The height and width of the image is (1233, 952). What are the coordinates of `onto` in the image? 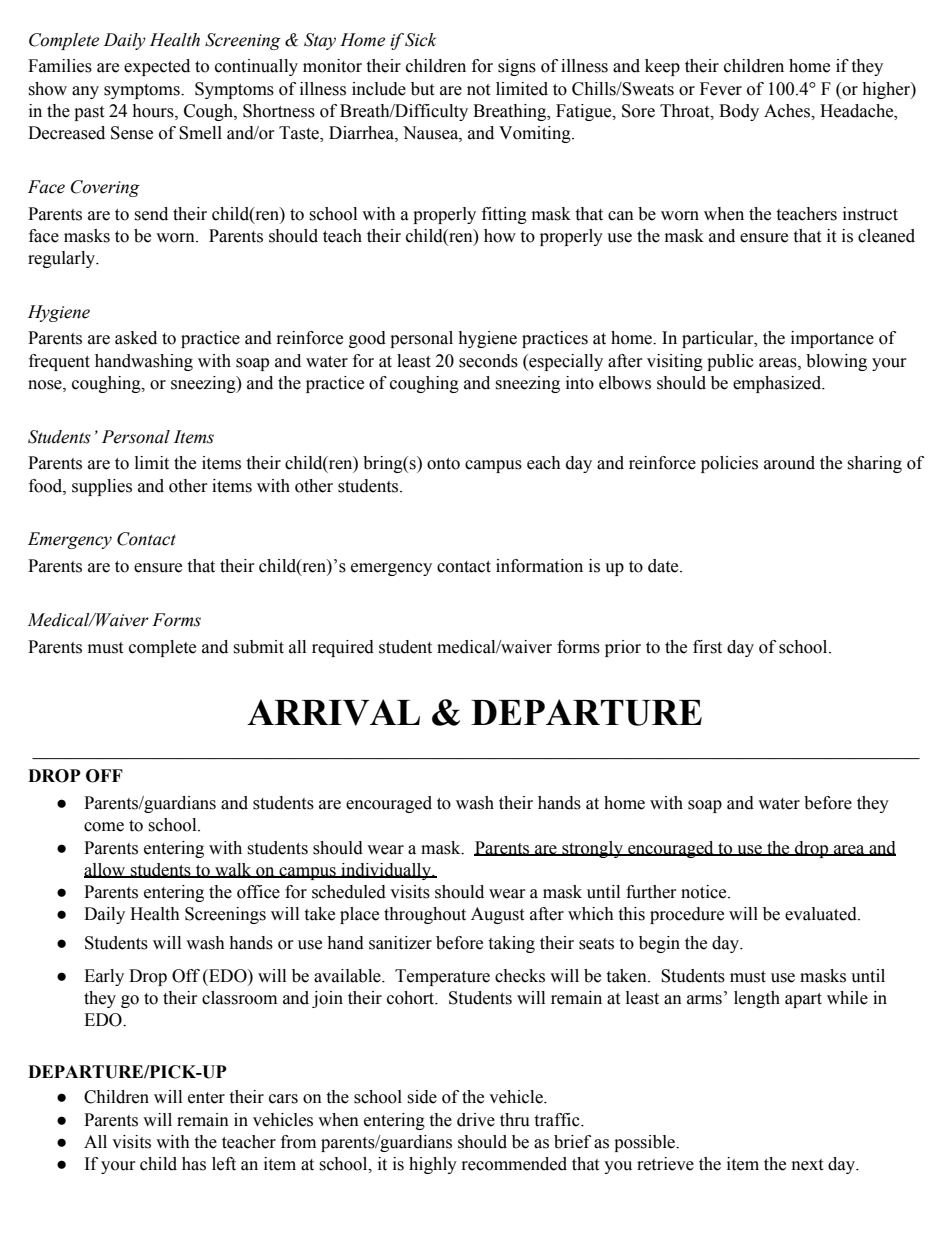 It's located at (443, 464).
